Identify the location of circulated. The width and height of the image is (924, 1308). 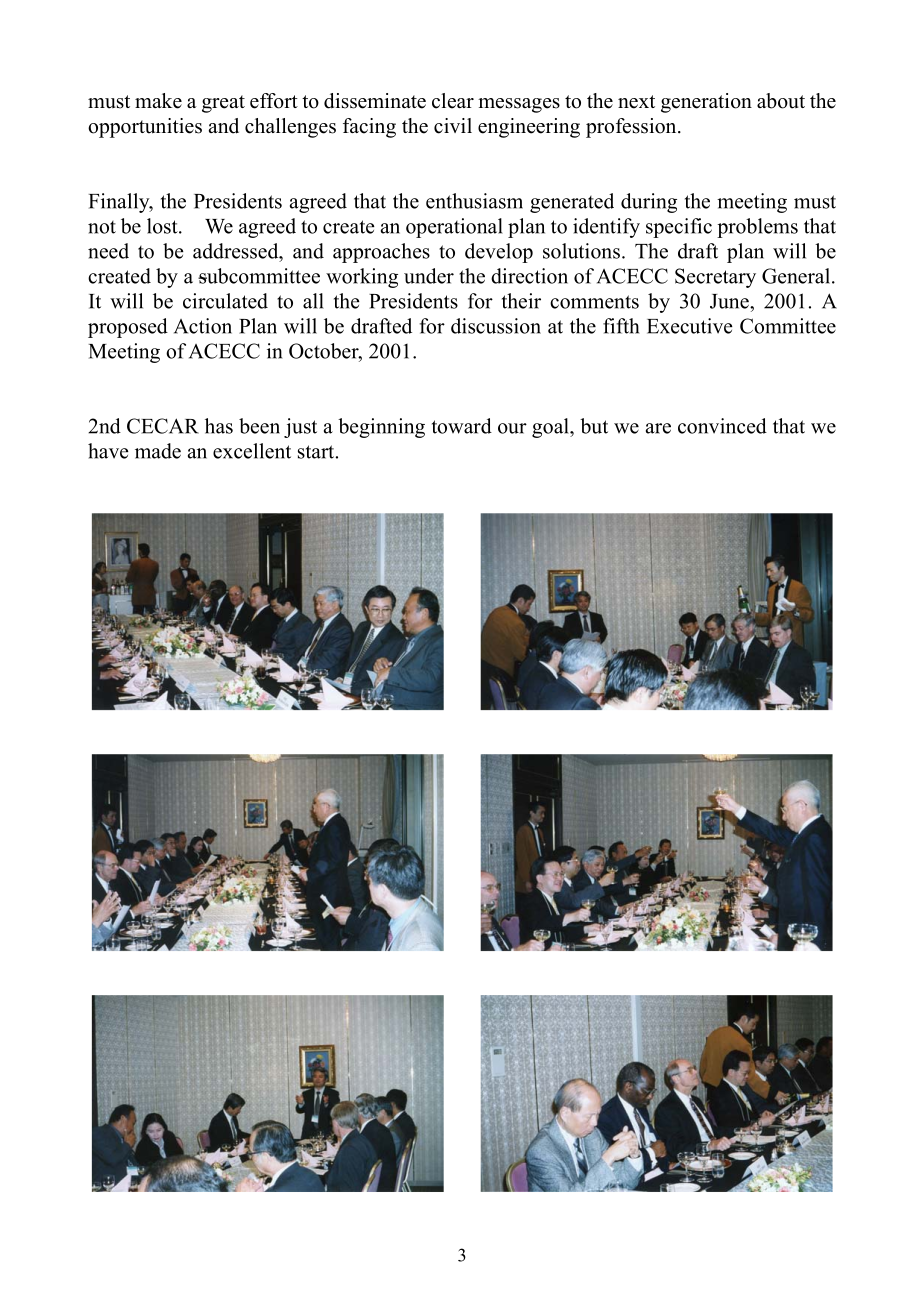
(225, 301).
